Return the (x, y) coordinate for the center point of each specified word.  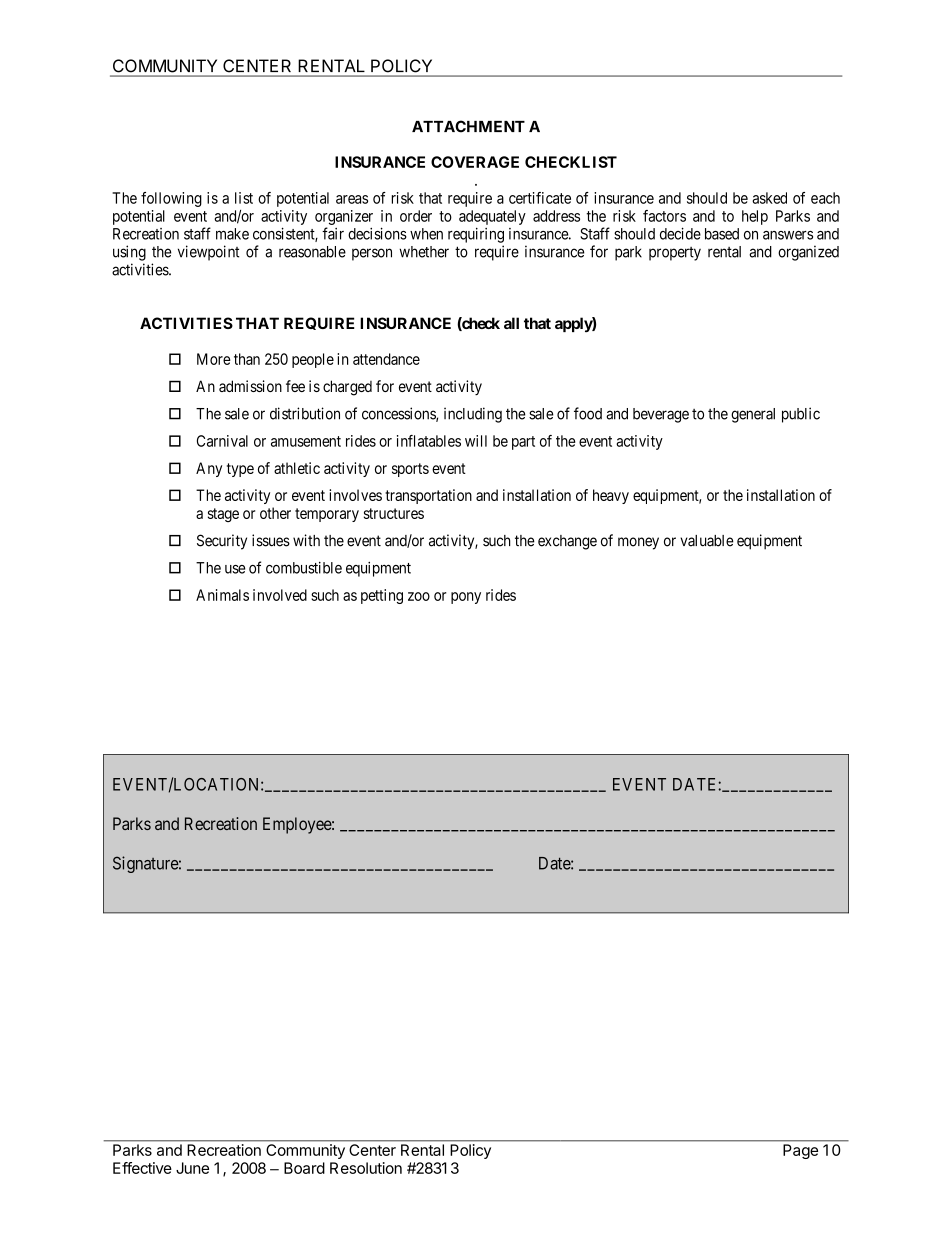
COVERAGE (475, 162)
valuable (707, 541)
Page (800, 1151)
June (192, 1168)
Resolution (366, 1168)
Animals (222, 595)
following (171, 199)
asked (769, 198)
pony (466, 598)
